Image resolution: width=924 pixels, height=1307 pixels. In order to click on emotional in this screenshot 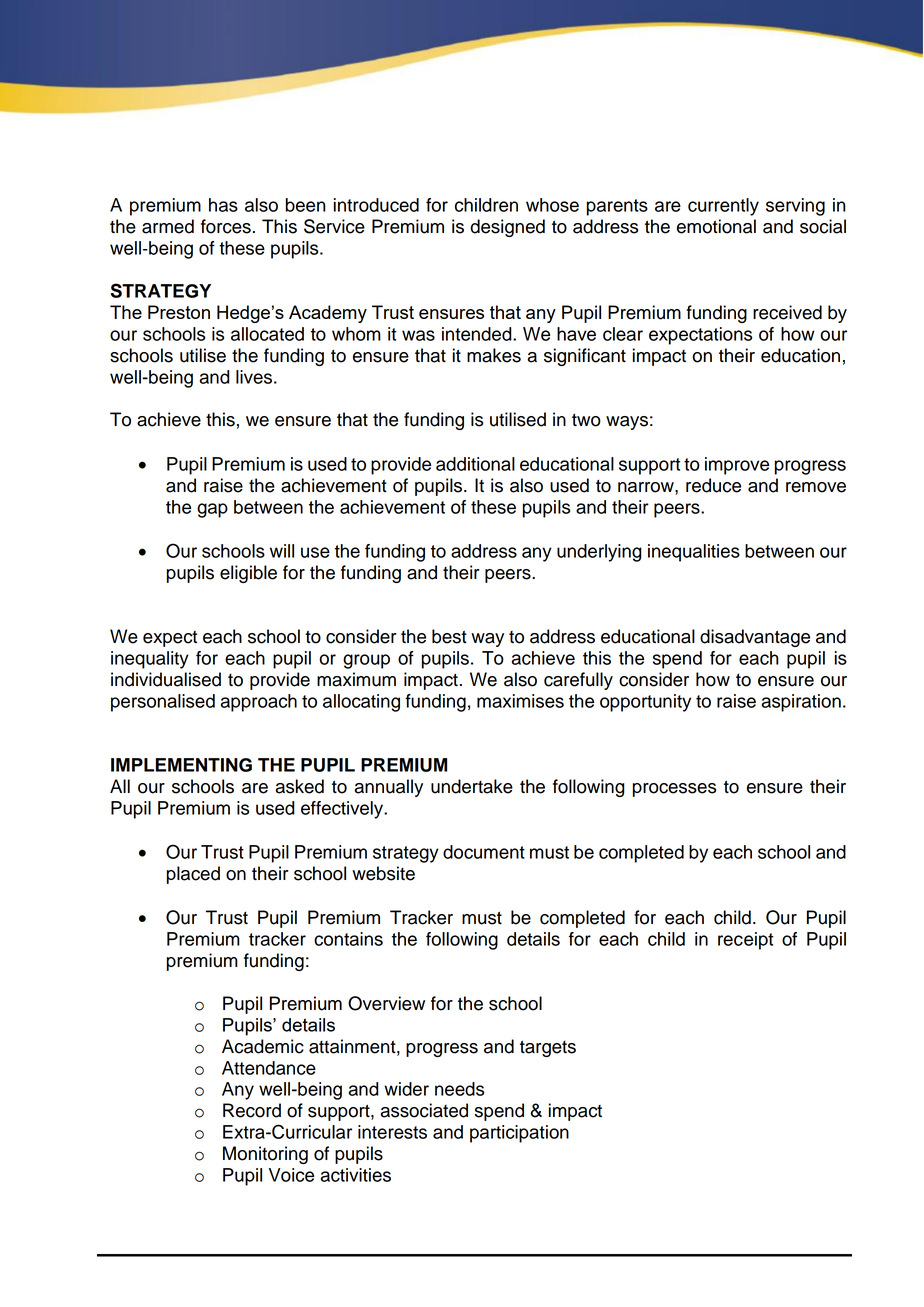, I will do `click(716, 226)`.
